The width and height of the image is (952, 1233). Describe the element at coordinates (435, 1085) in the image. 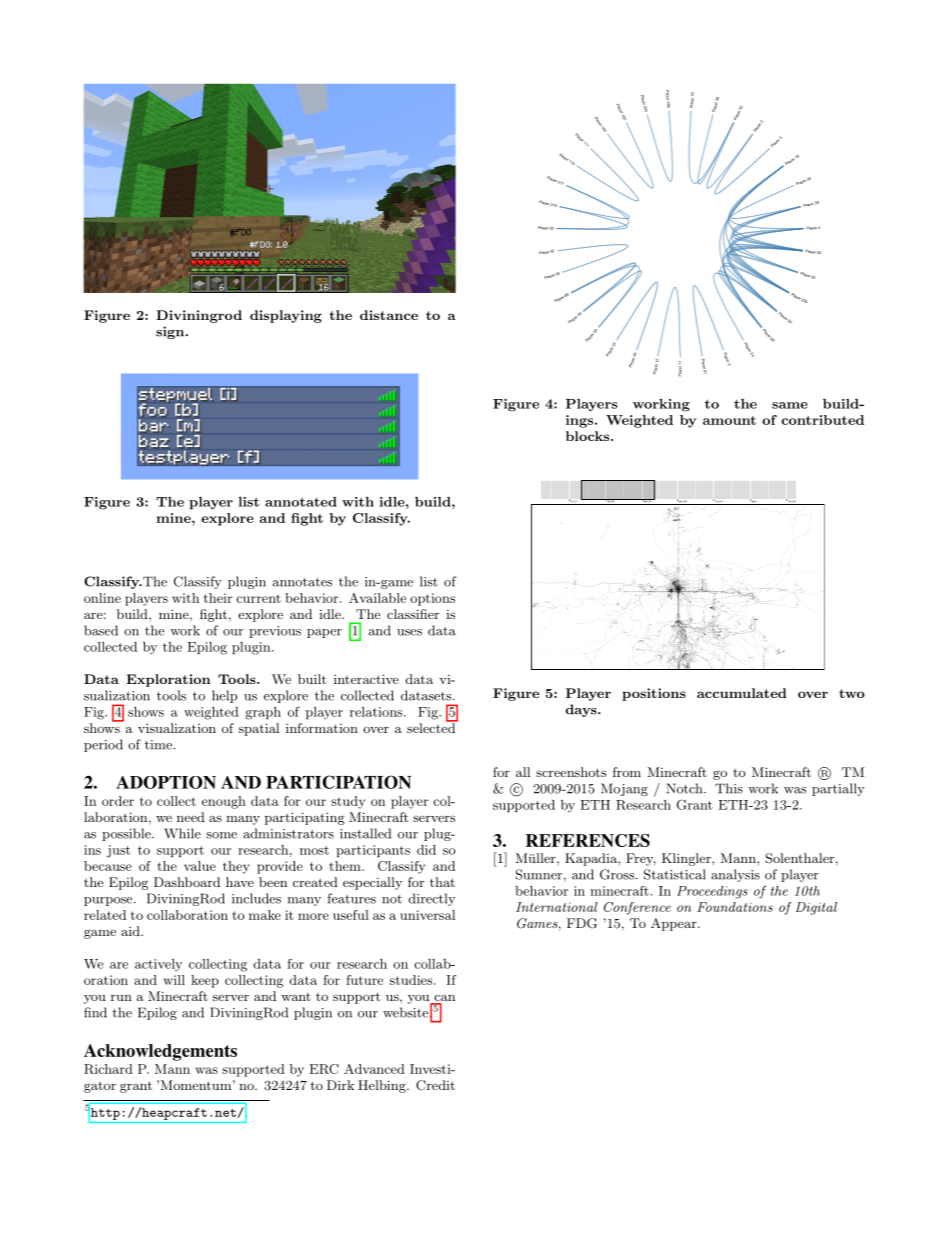

I see `Credit` at that location.
